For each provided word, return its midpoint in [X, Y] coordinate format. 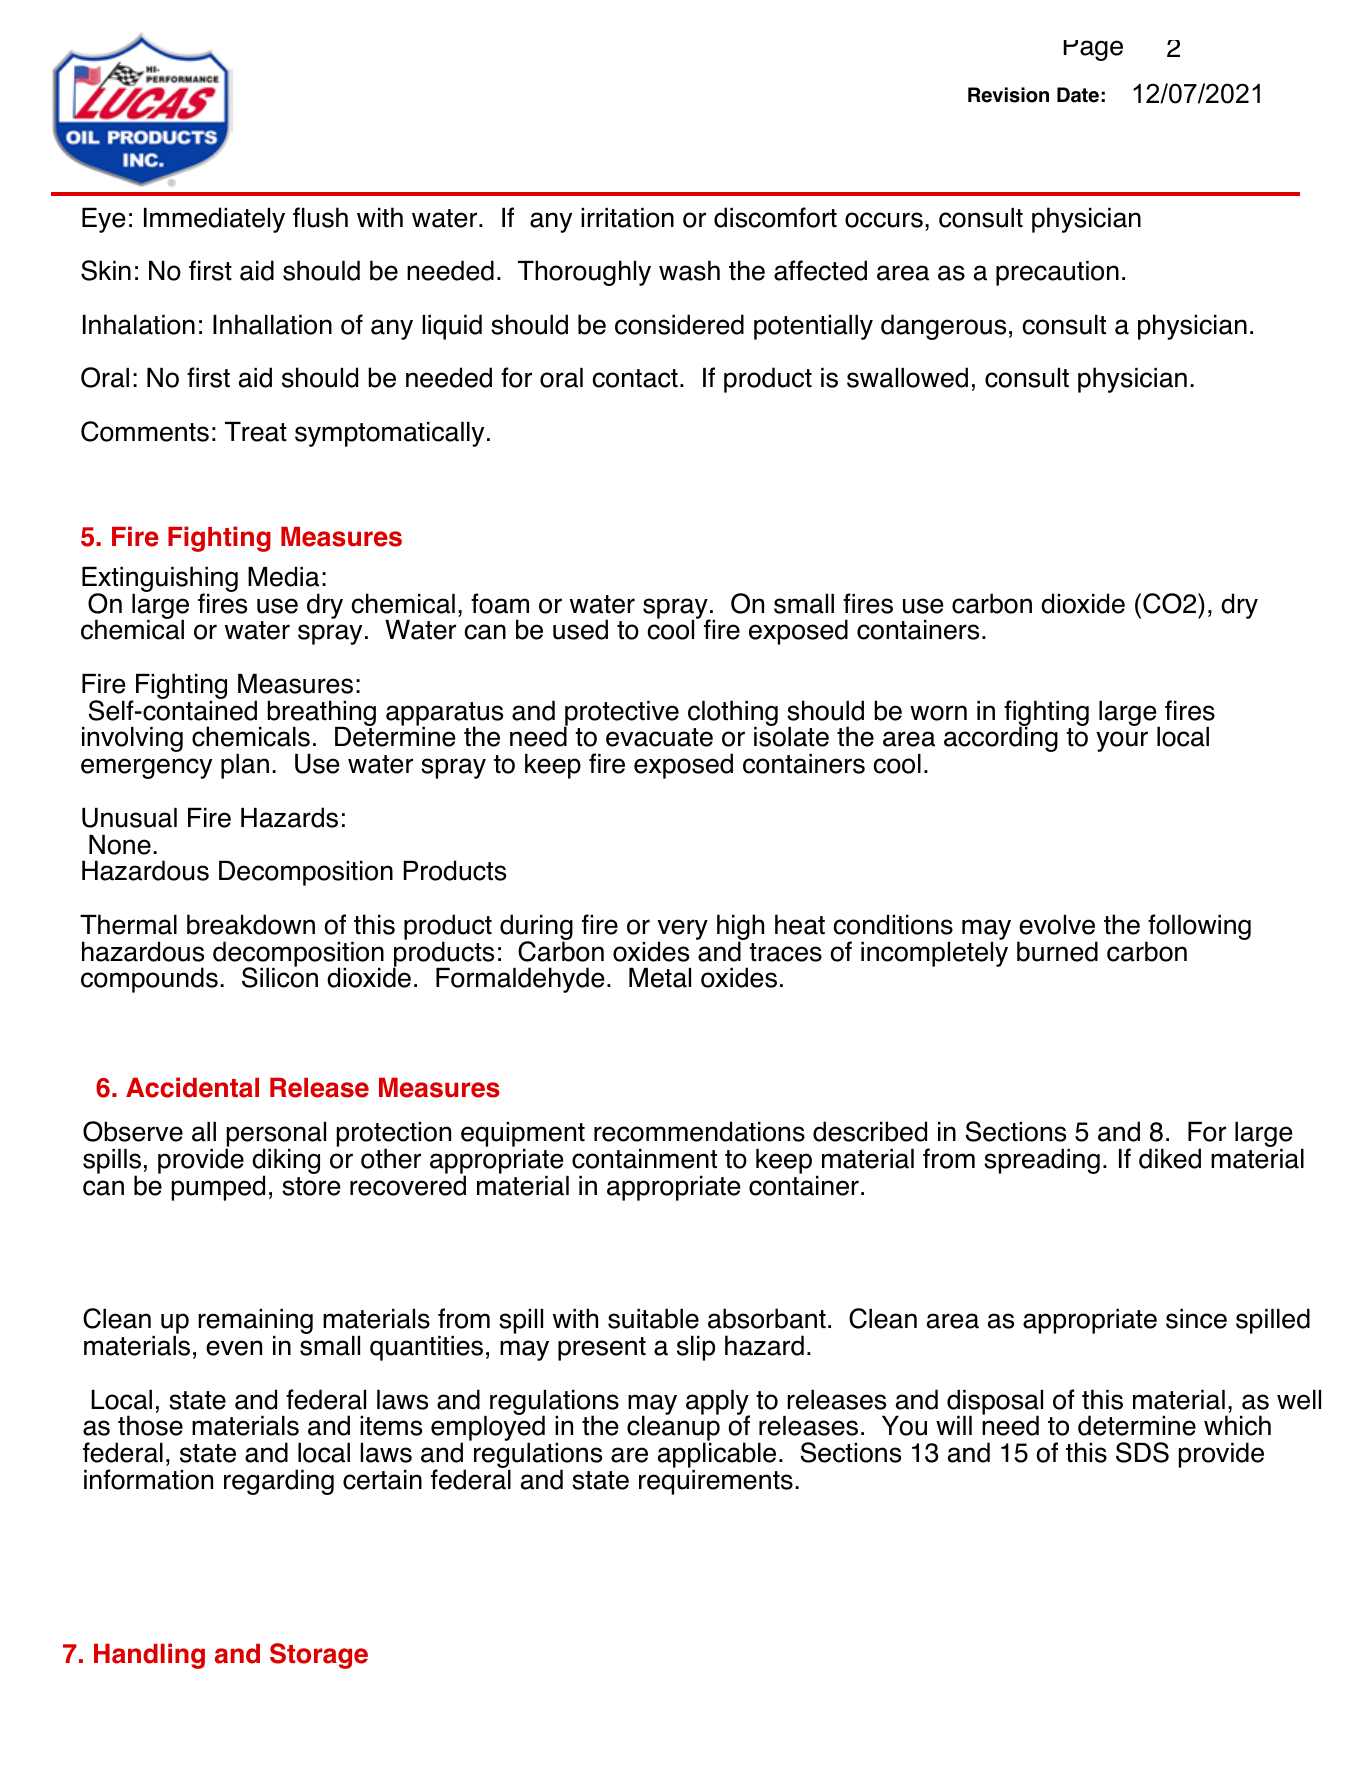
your [1122, 741]
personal [275, 1136]
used [580, 629]
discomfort [775, 217]
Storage [319, 1656]
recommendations [699, 1131]
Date [1078, 95]
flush [320, 217]
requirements [716, 1482]
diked [1170, 1158]
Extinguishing [160, 580]
